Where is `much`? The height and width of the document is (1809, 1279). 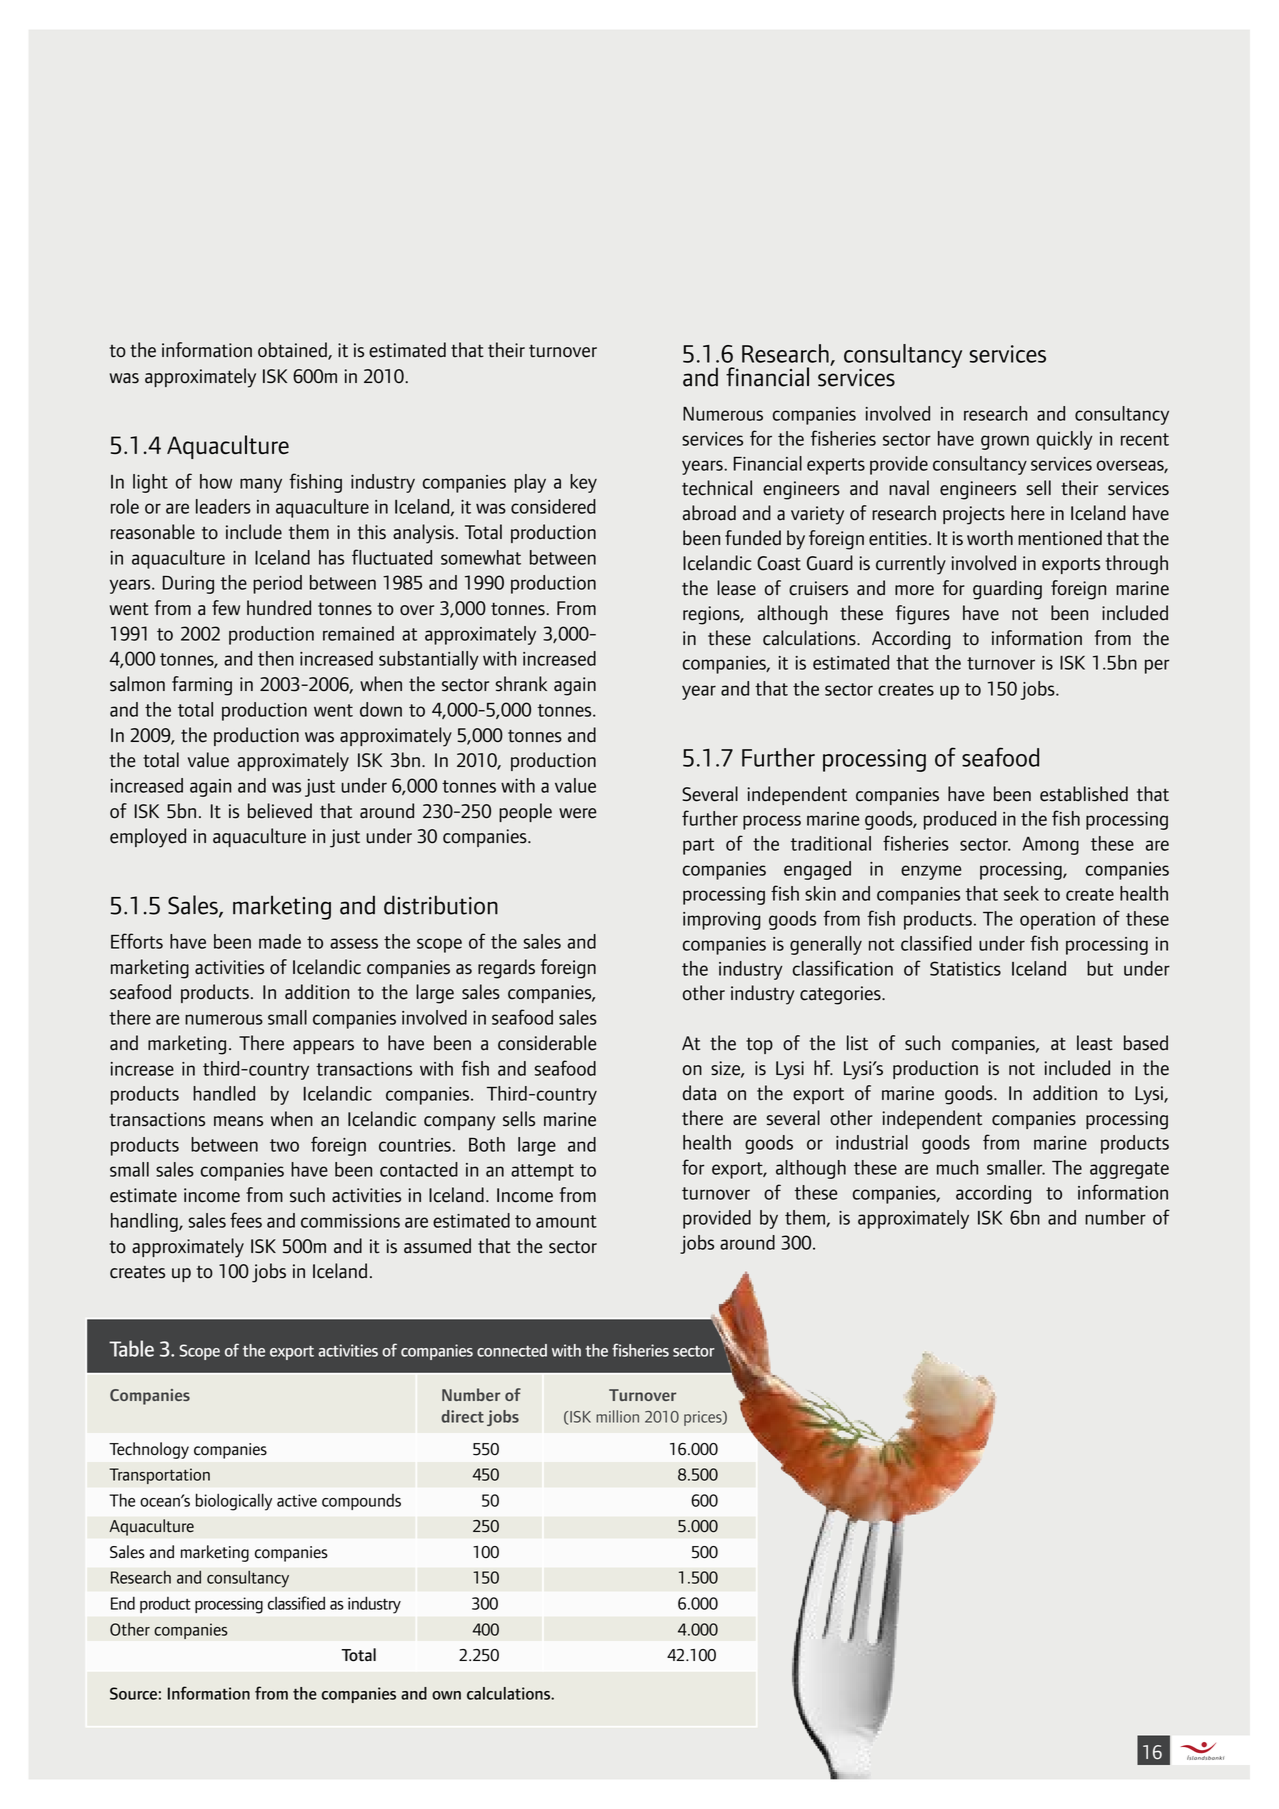
much is located at coordinates (957, 1167).
